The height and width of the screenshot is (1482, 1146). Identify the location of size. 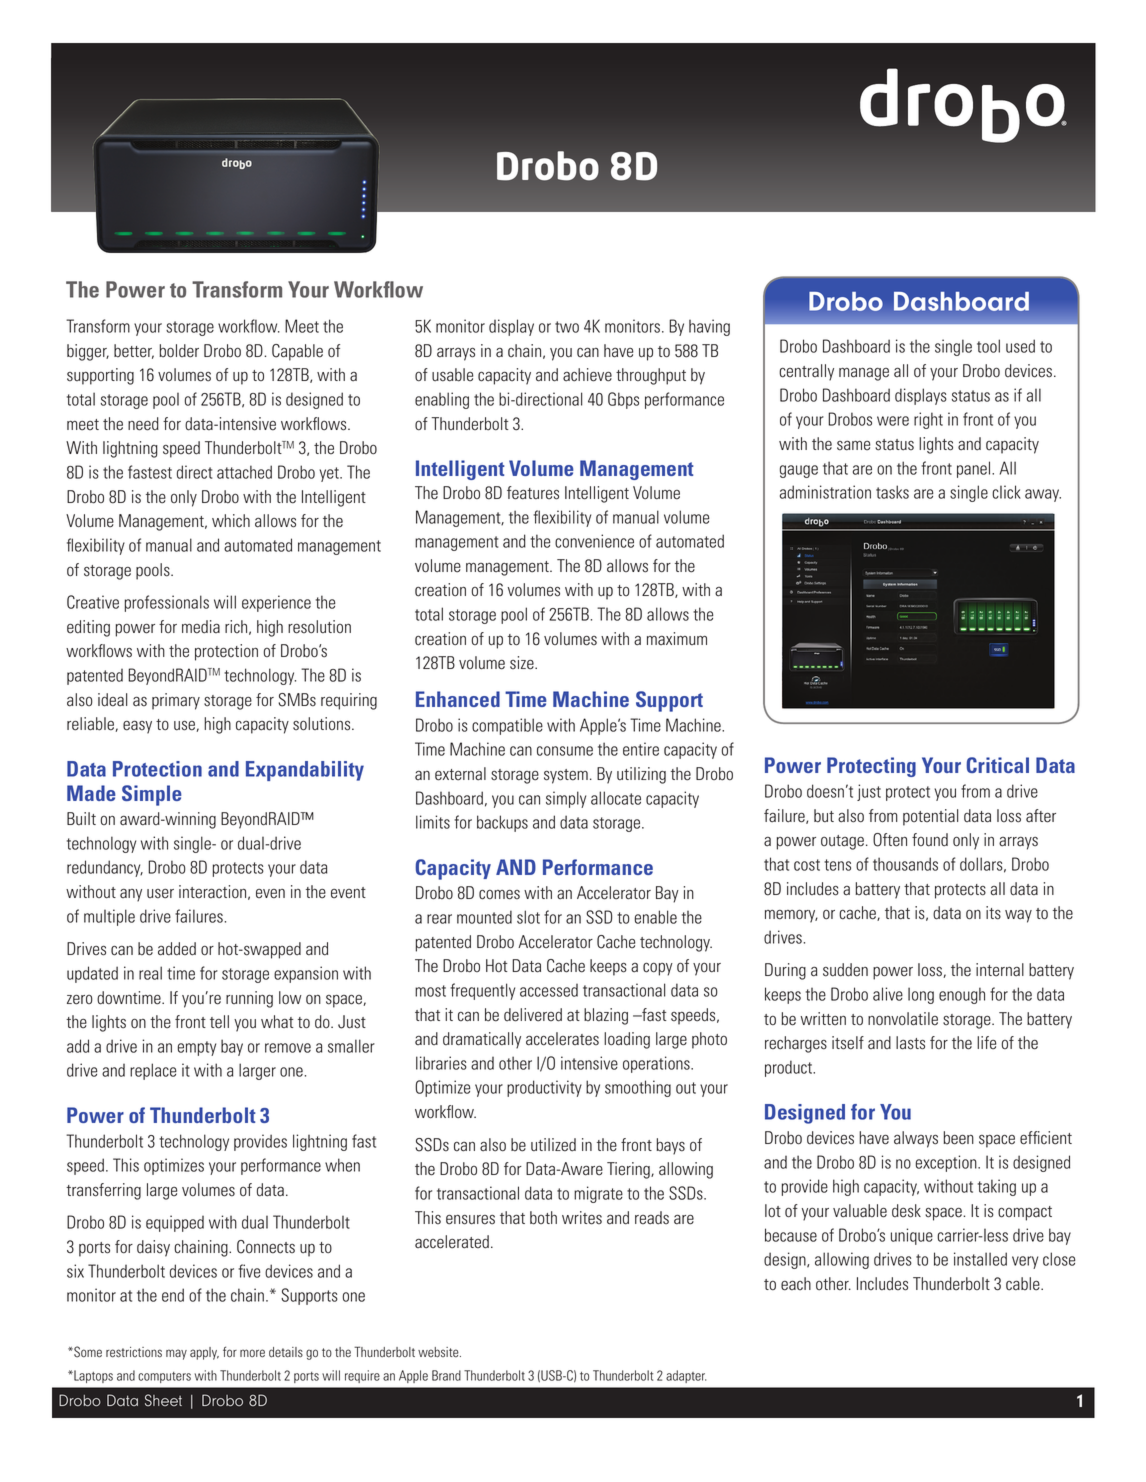
(523, 663).
